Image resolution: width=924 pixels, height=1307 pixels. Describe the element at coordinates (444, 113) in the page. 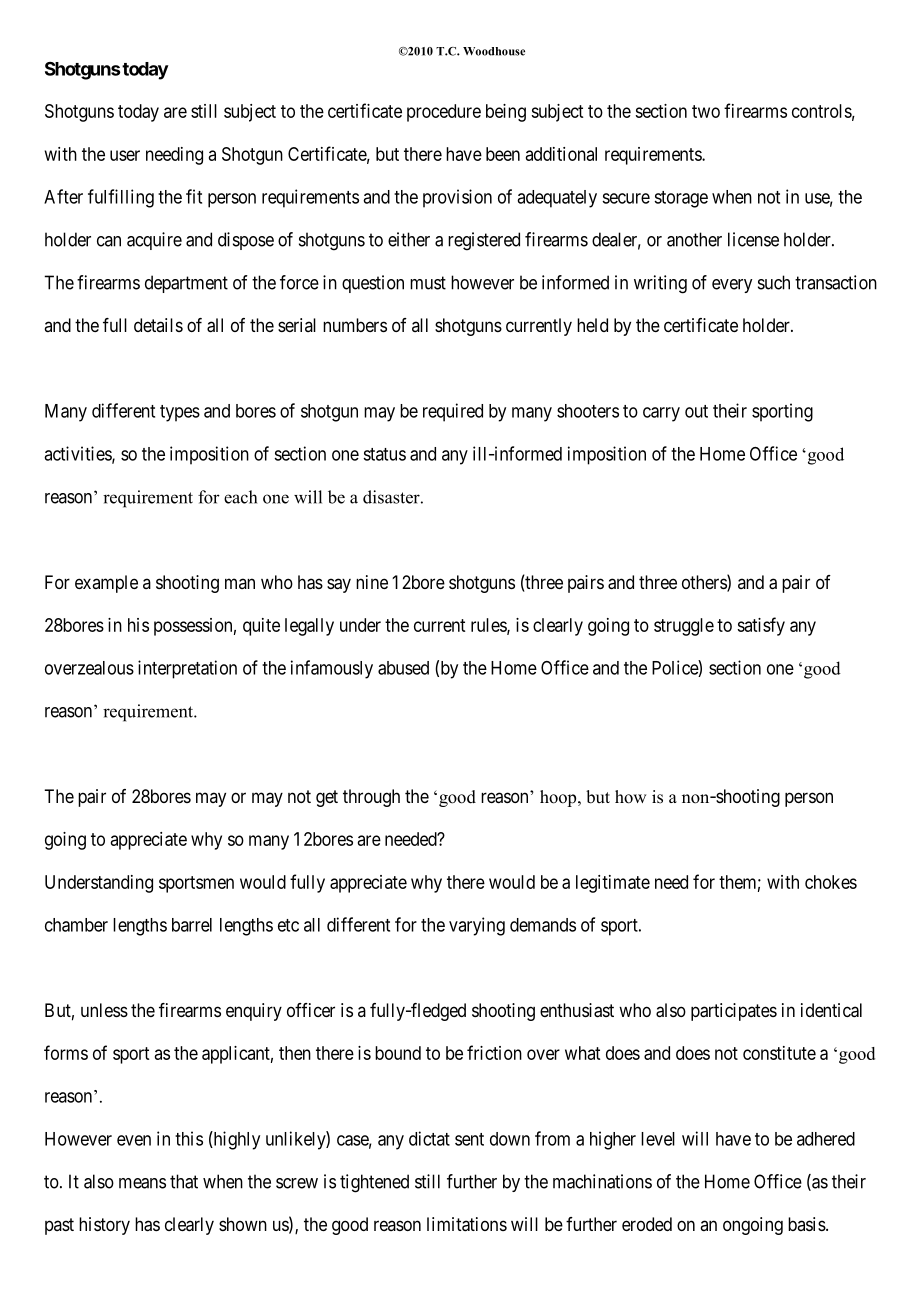

I see `procedure` at that location.
